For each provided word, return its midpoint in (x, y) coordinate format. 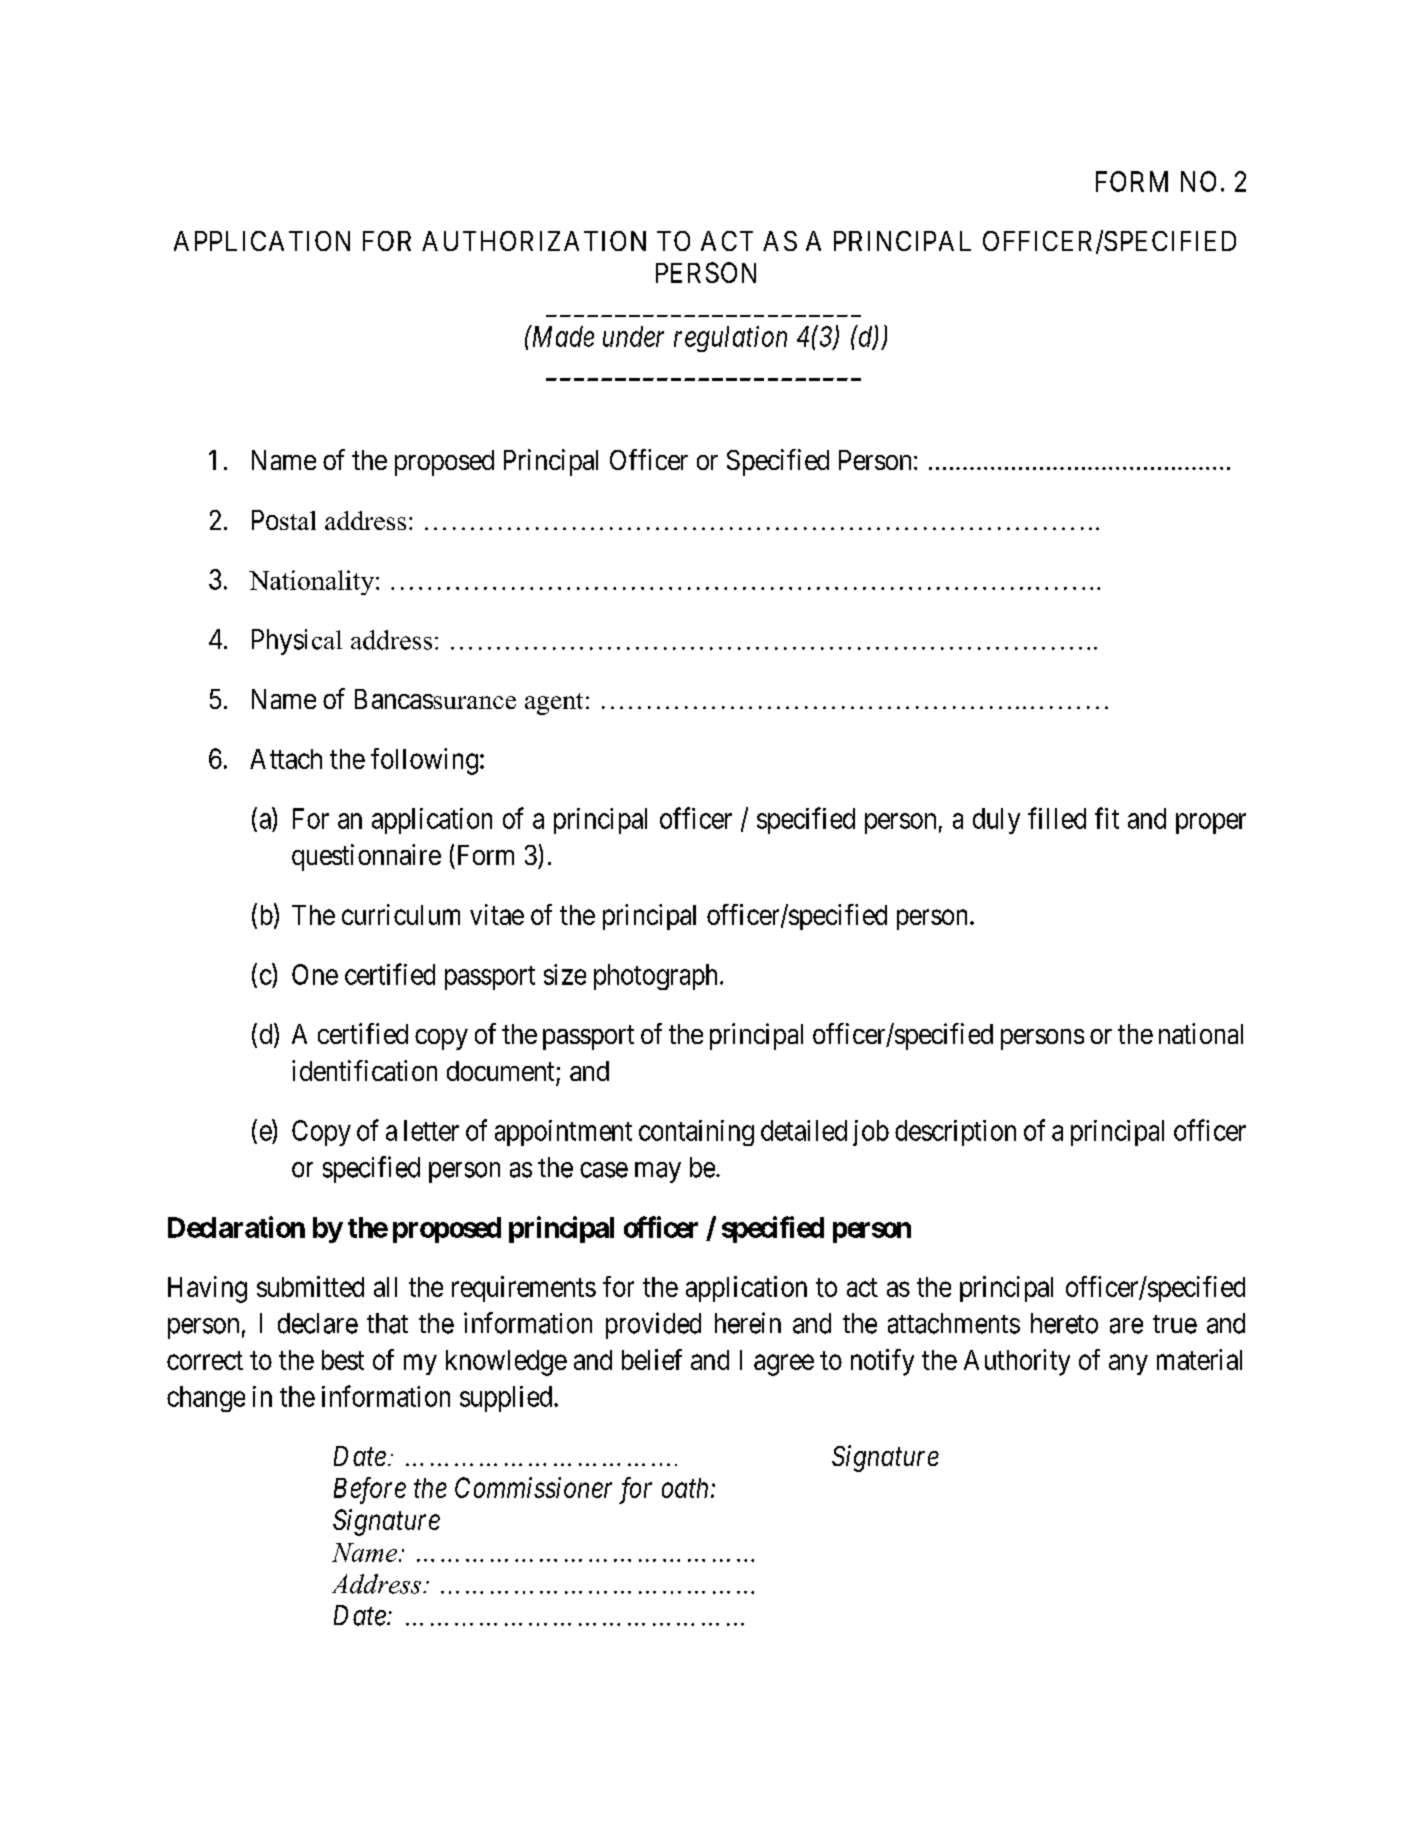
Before (370, 1490)
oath (687, 1488)
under (633, 336)
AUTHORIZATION (534, 241)
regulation (730, 339)
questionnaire (366, 857)
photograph (655, 977)
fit (1107, 818)
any (1128, 1365)
